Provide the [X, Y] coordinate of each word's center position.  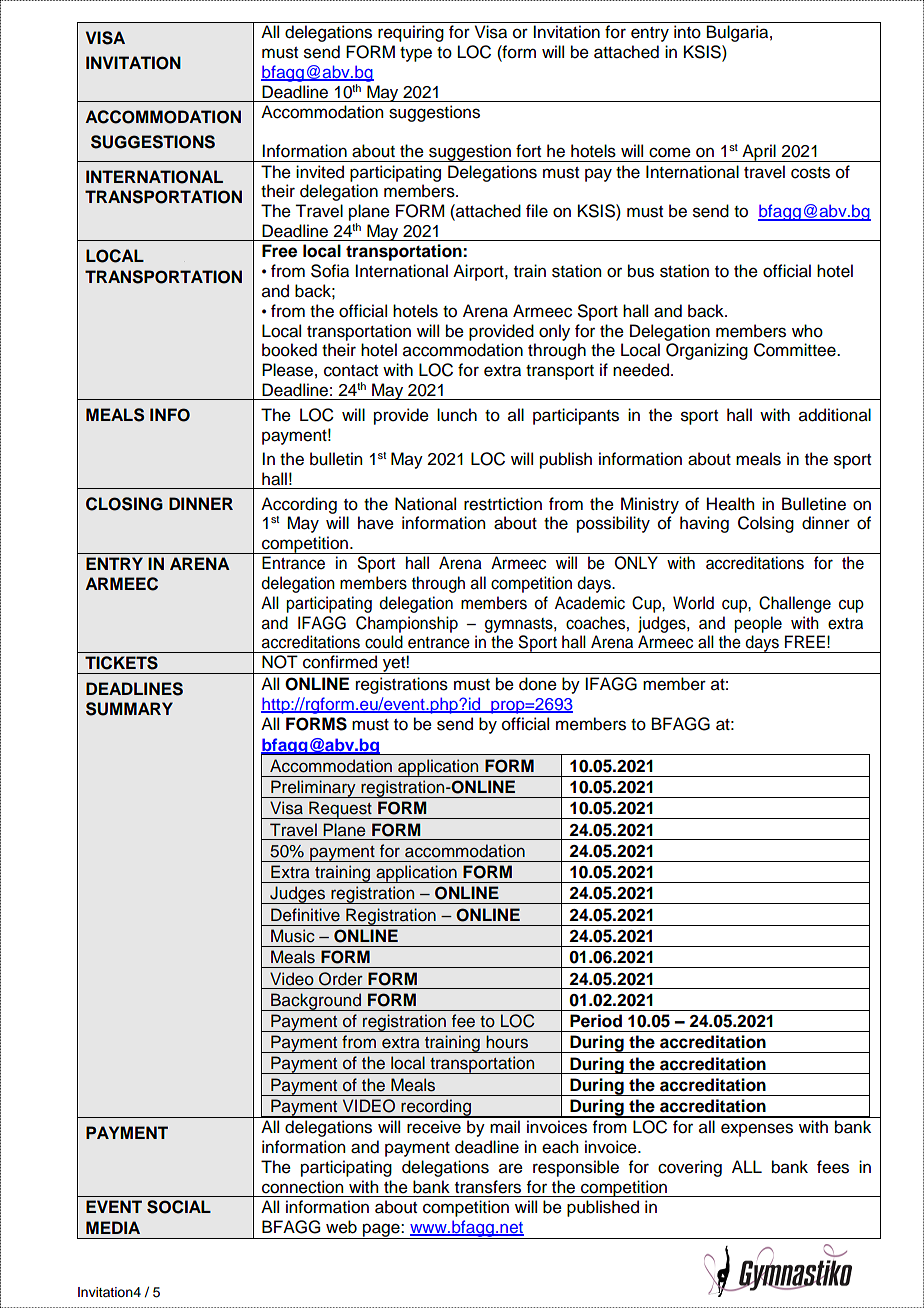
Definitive [305, 915]
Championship [407, 624]
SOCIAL [179, 1207]
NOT [280, 662]
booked [289, 350]
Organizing [707, 351]
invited [320, 172]
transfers [488, 1187]
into [687, 32]
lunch [457, 415]
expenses [757, 1130]
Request [340, 810]
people [758, 624]
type [416, 54]
